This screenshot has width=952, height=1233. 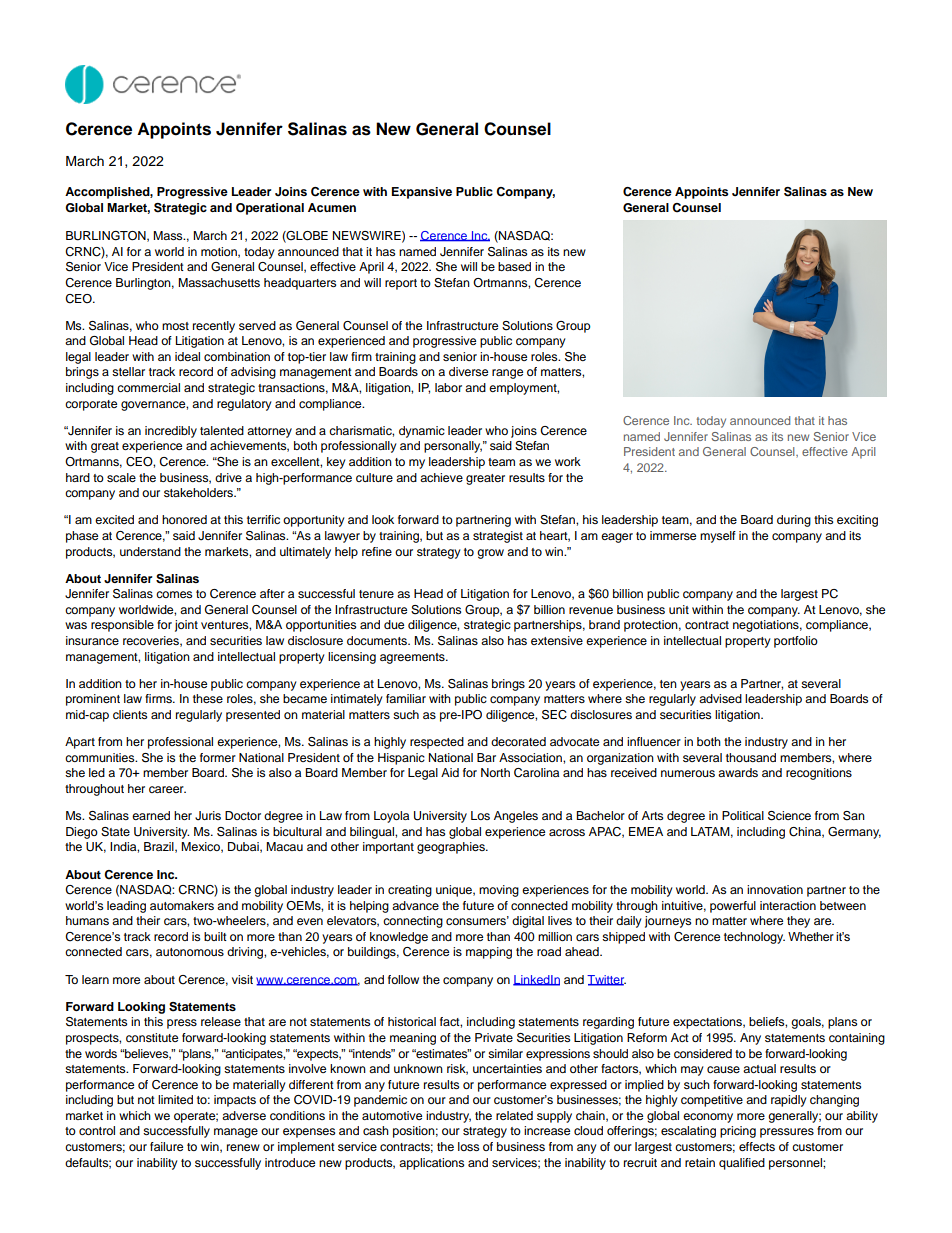 What do you see at coordinates (452, 848) in the screenshot?
I see `geographies` at bounding box center [452, 848].
